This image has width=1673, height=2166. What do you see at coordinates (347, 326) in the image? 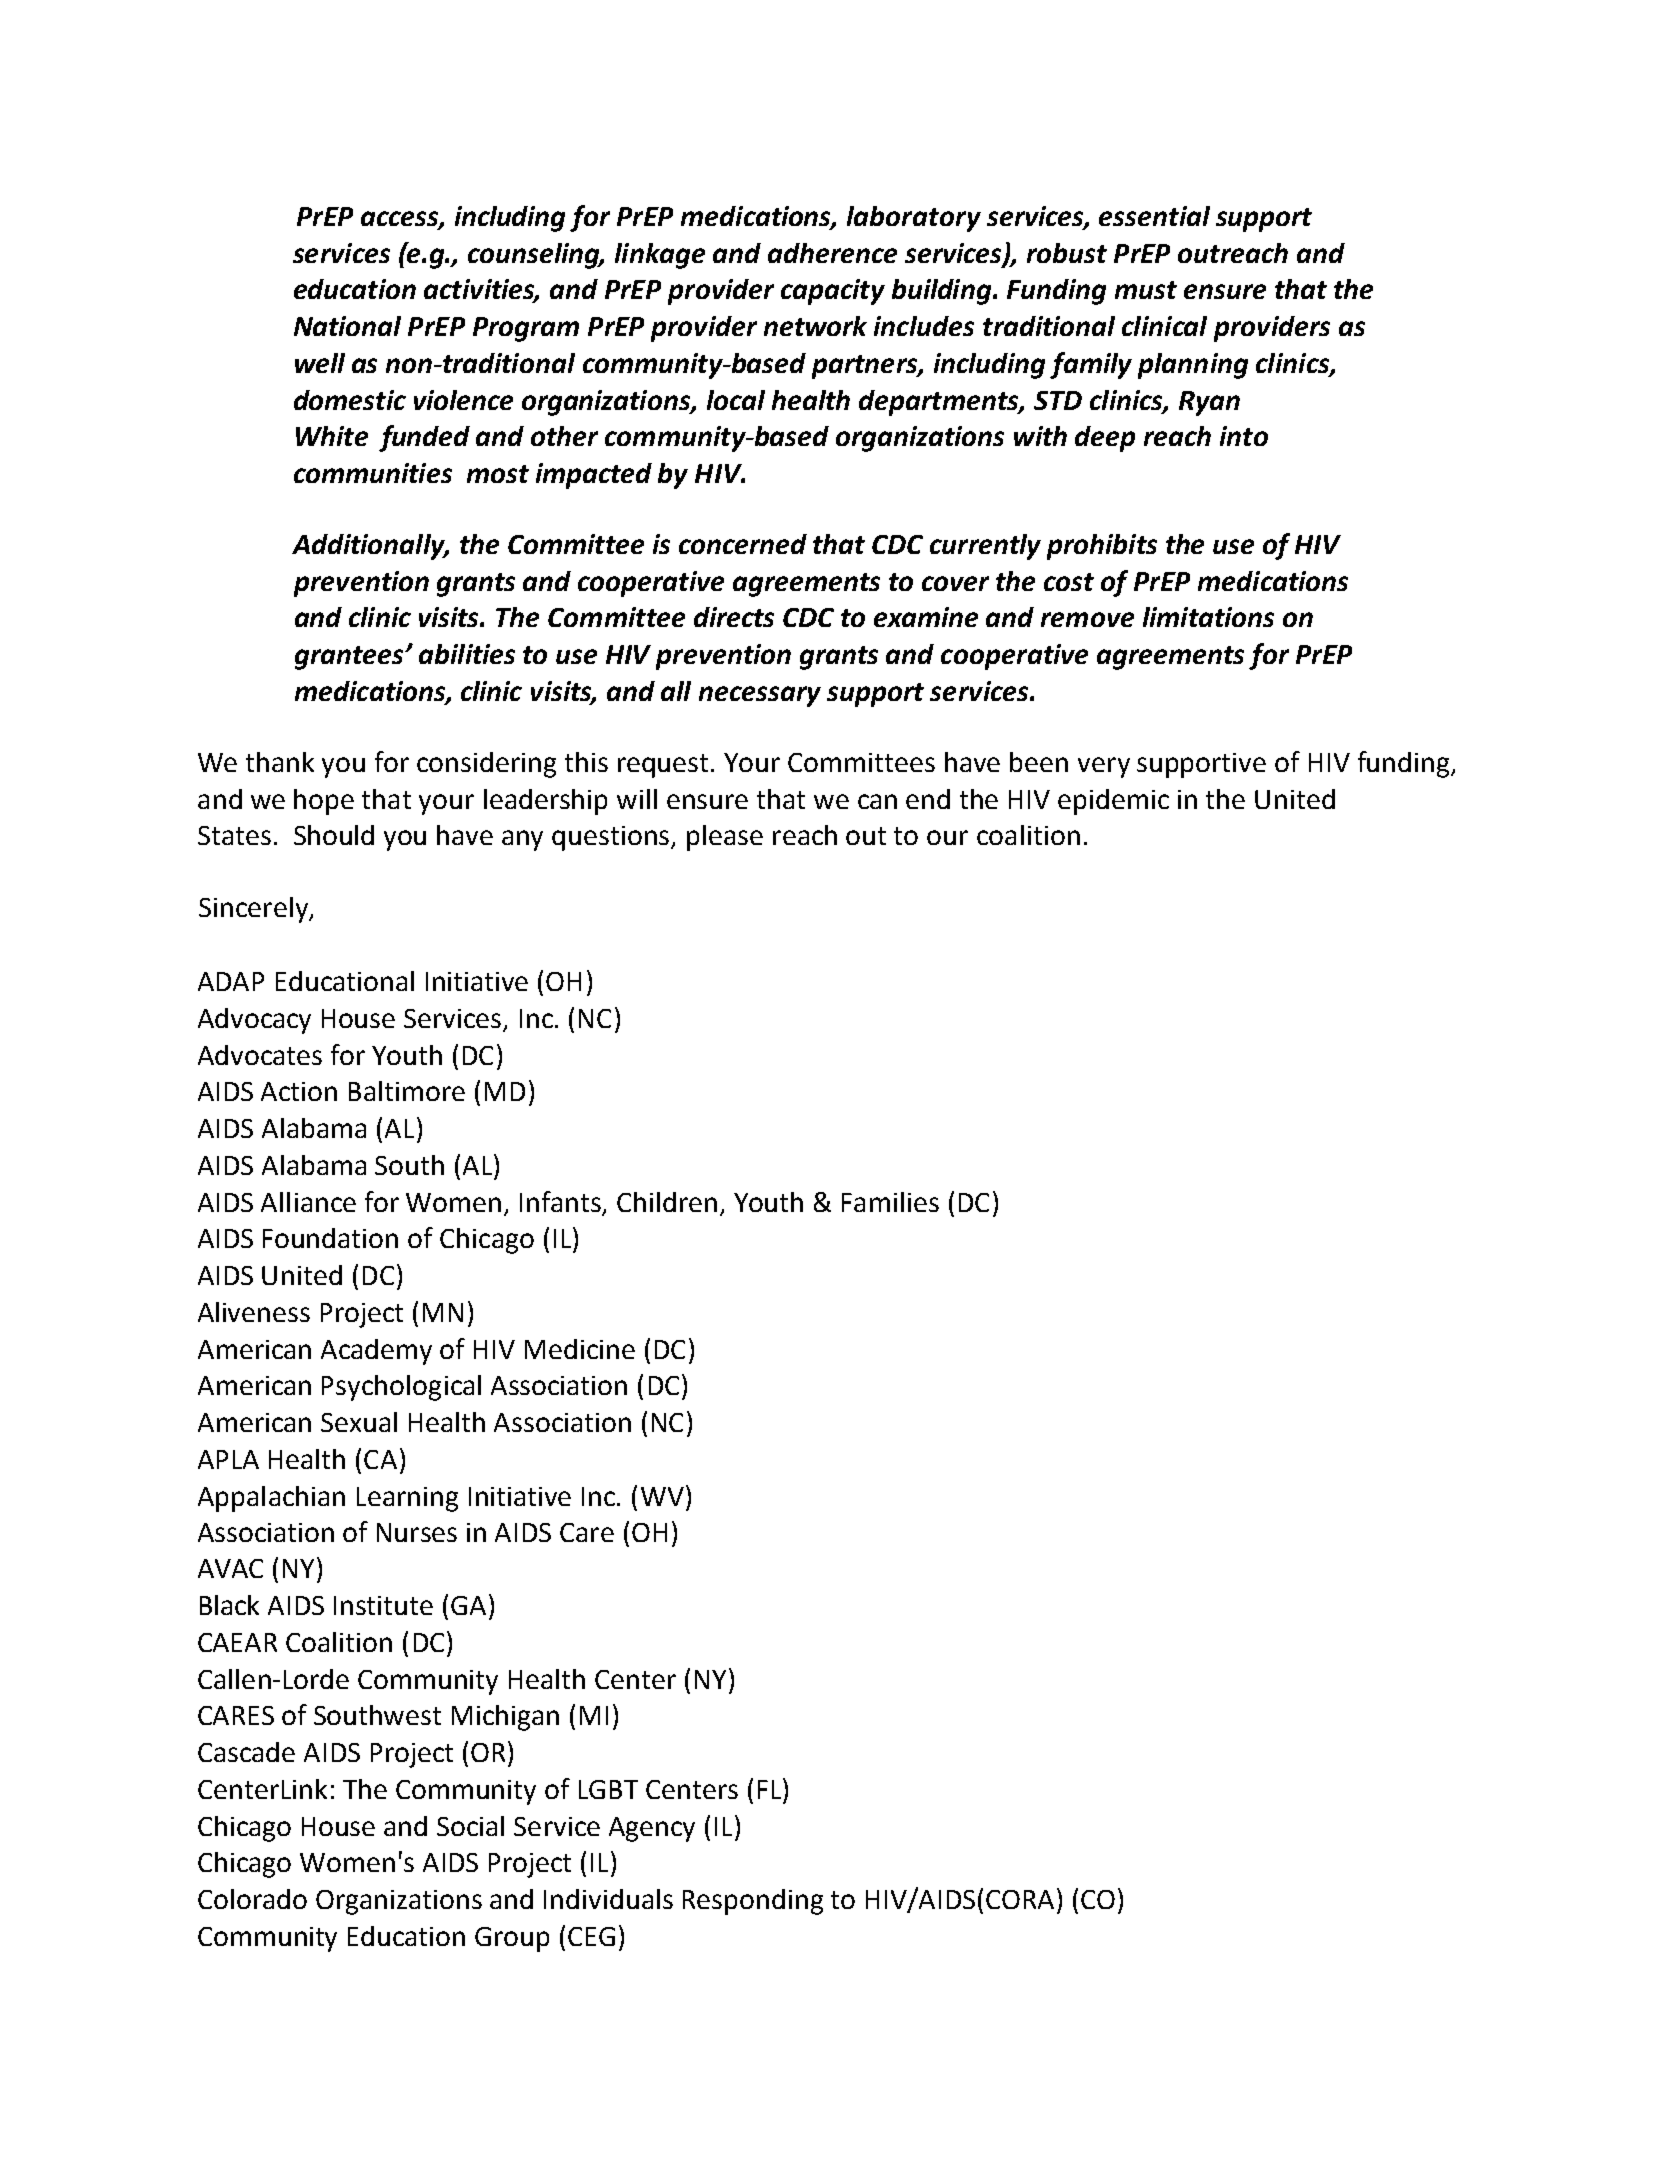
I see `National` at bounding box center [347, 326].
